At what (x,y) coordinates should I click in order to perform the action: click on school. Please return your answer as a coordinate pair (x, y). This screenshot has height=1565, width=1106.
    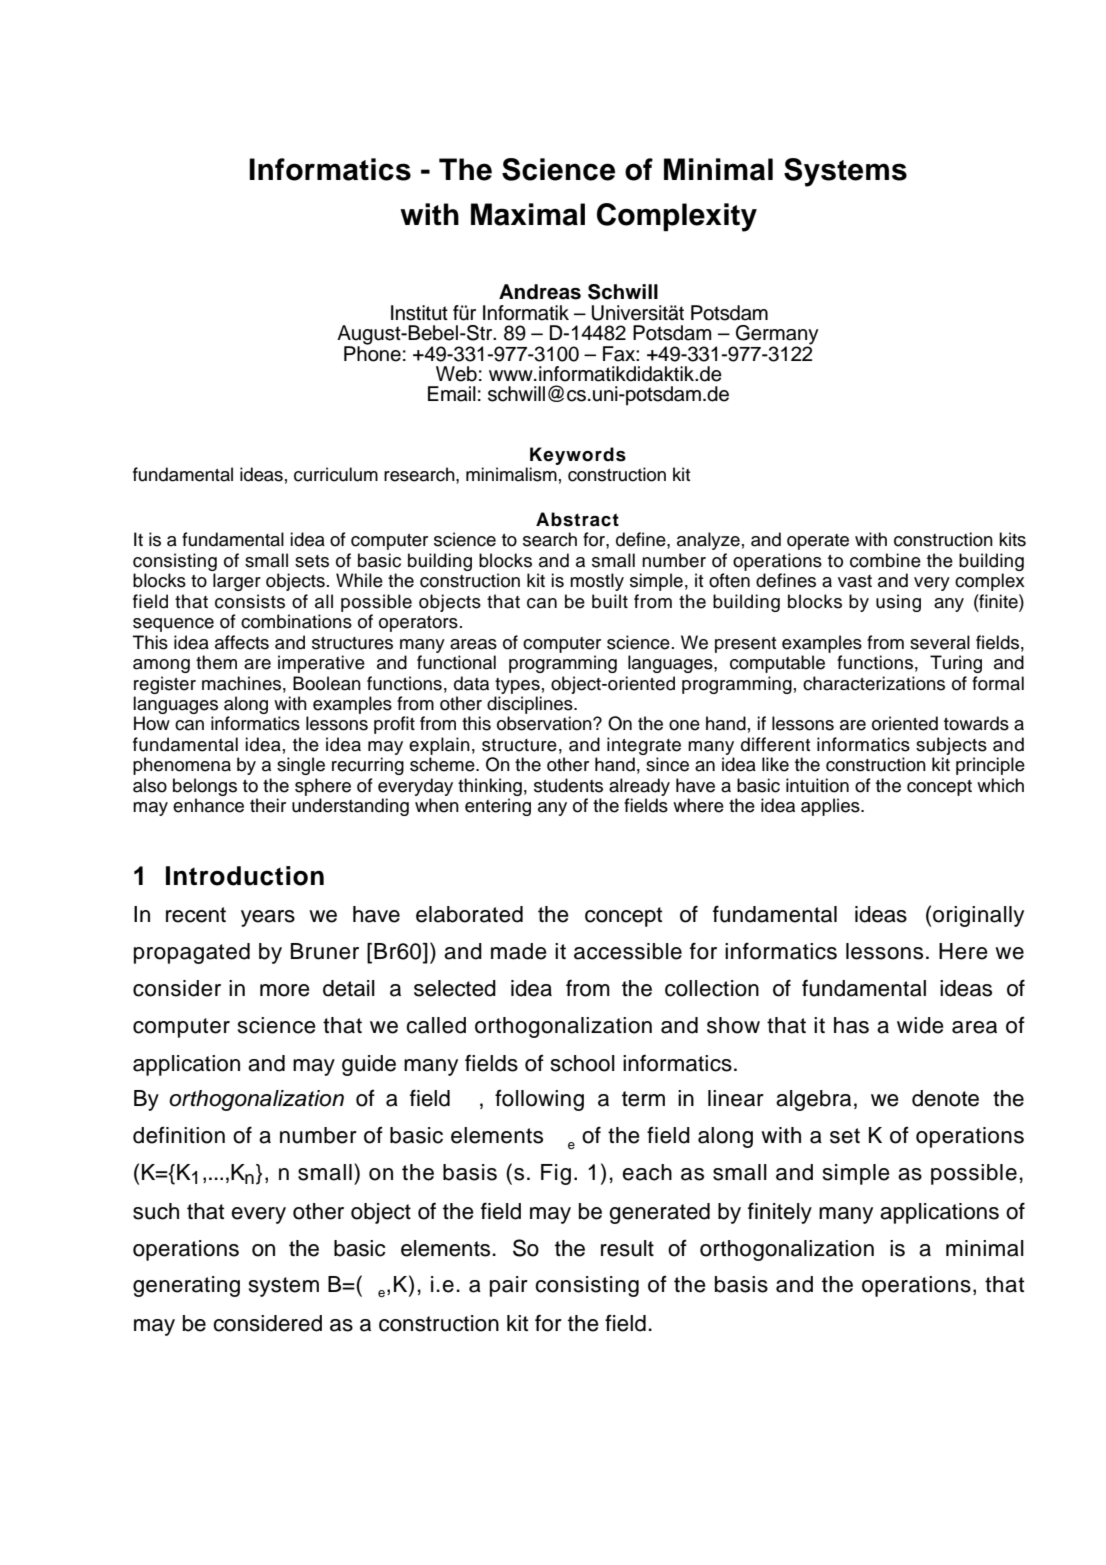
    Looking at the image, I should click on (583, 1063).
